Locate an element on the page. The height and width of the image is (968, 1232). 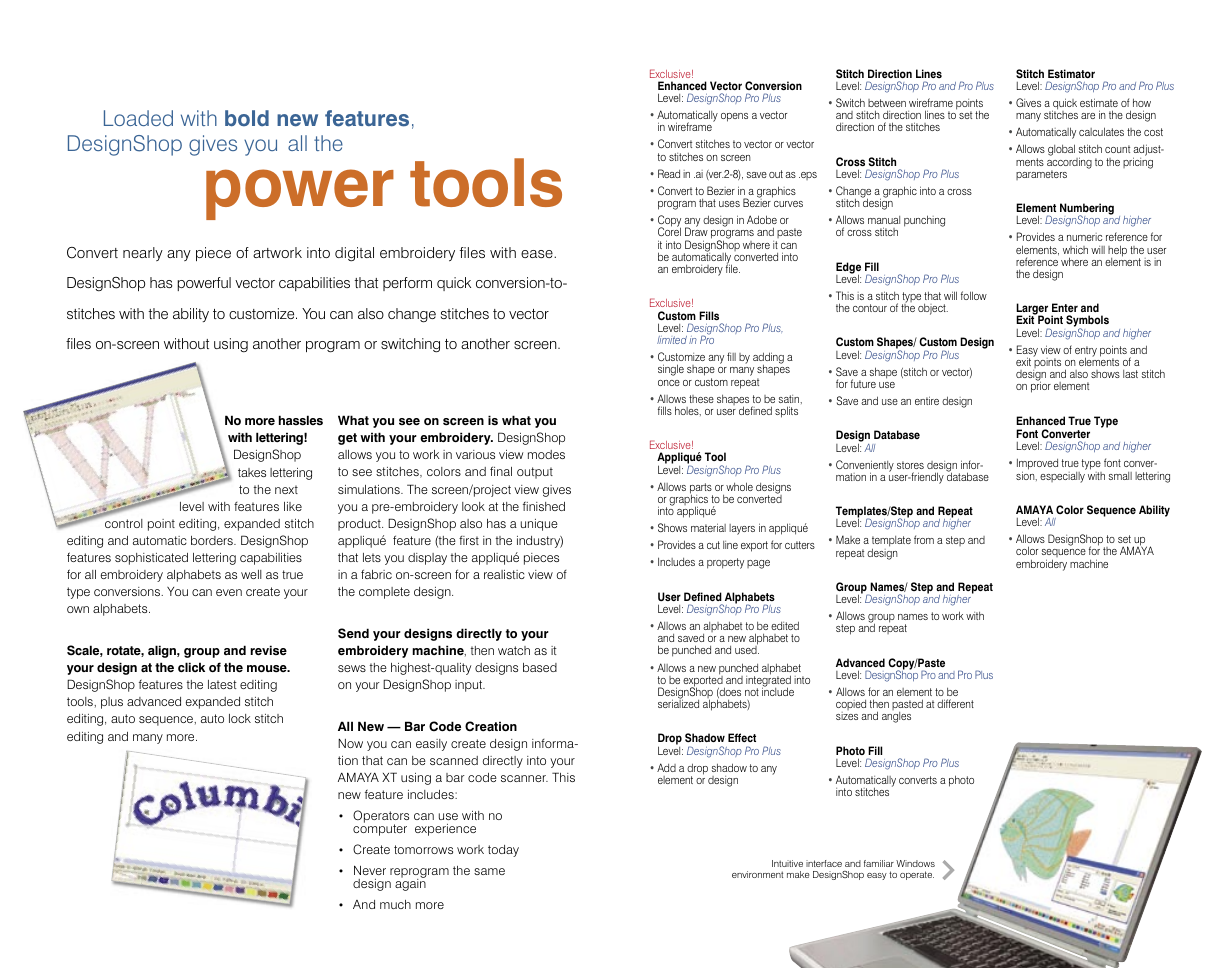
entry is located at coordinates (1086, 352).
